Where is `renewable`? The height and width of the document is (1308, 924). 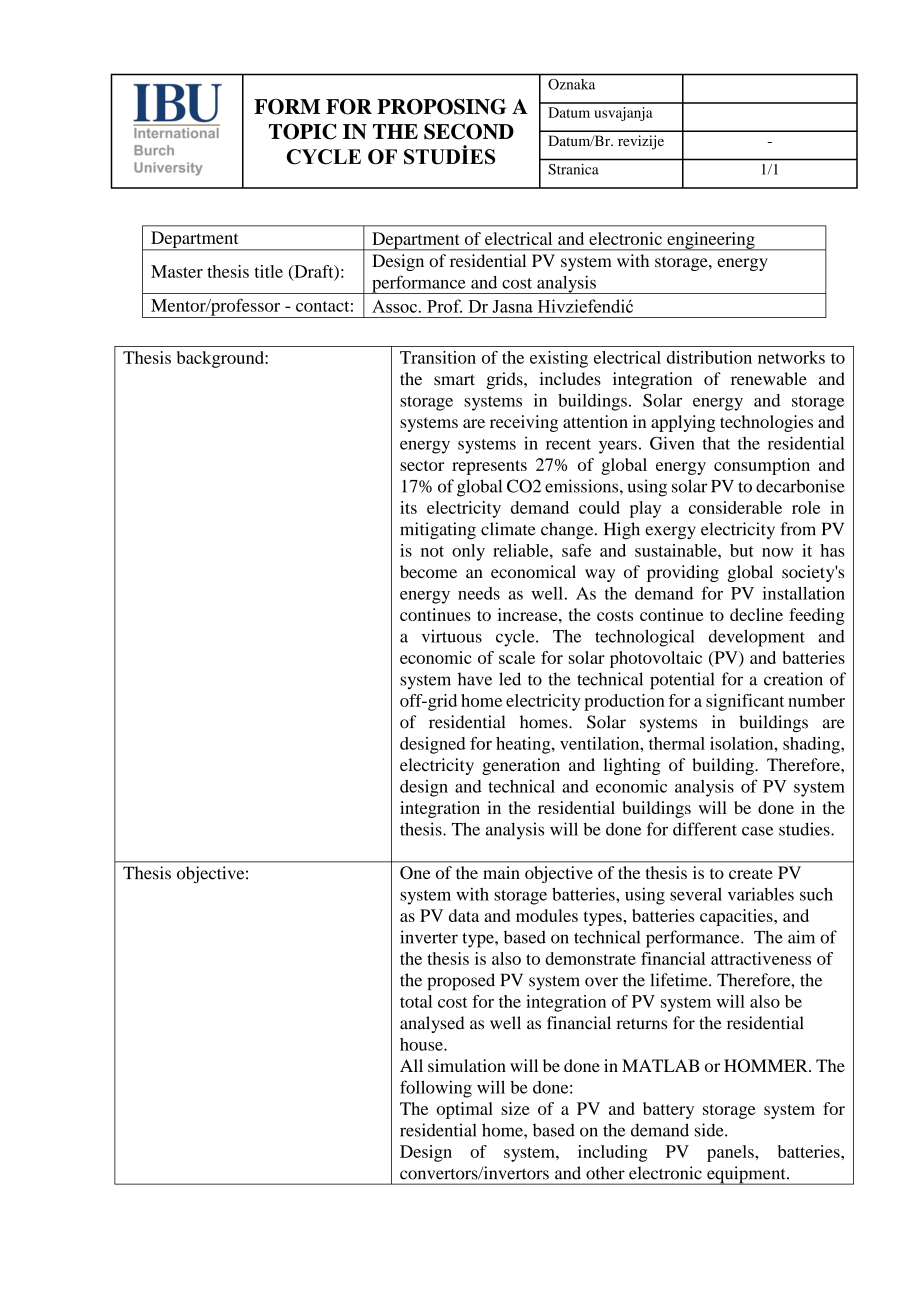 renewable is located at coordinates (769, 378).
